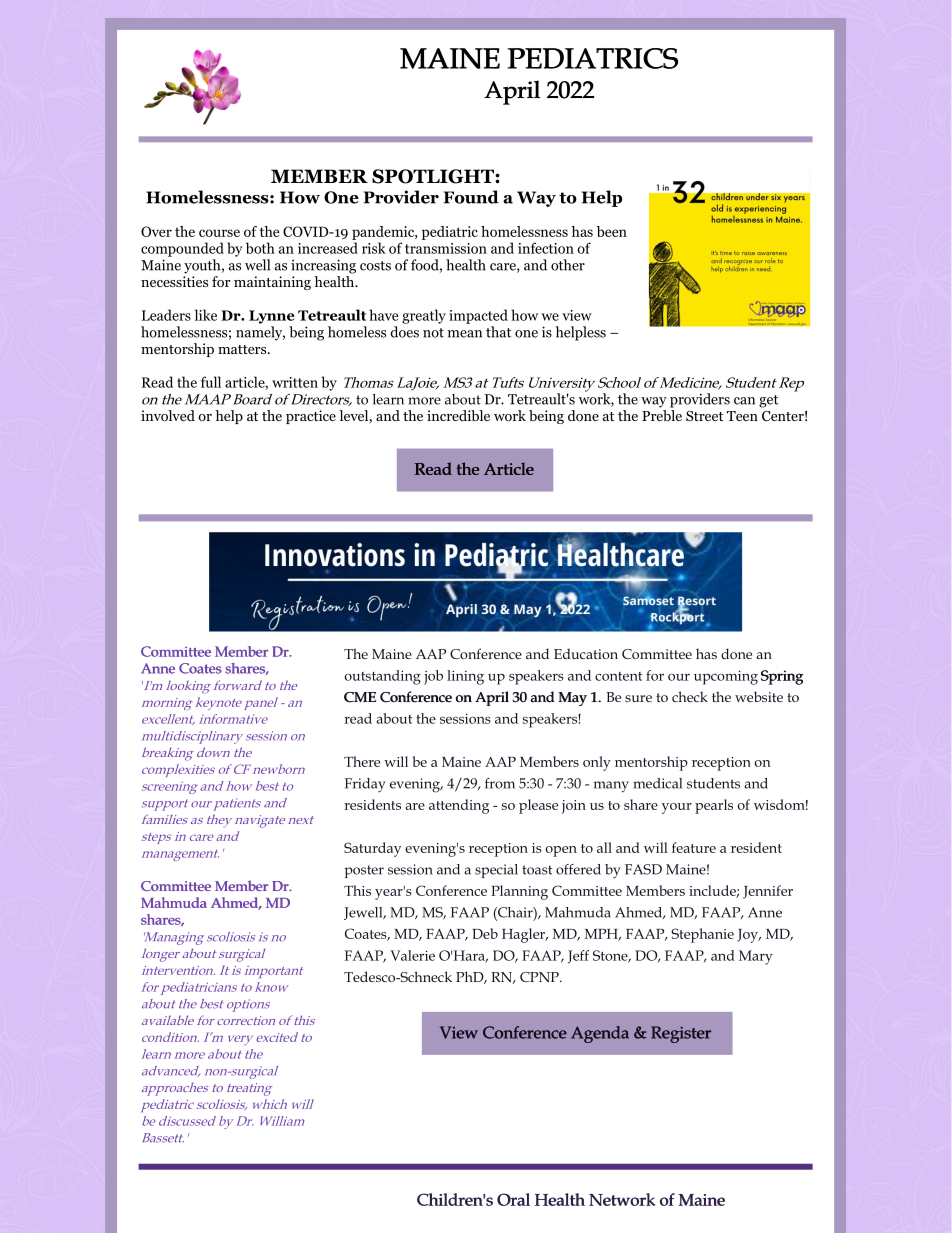 The height and width of the screenshot is (1233, 952). I want to click on incredible, so click(458, 415).
